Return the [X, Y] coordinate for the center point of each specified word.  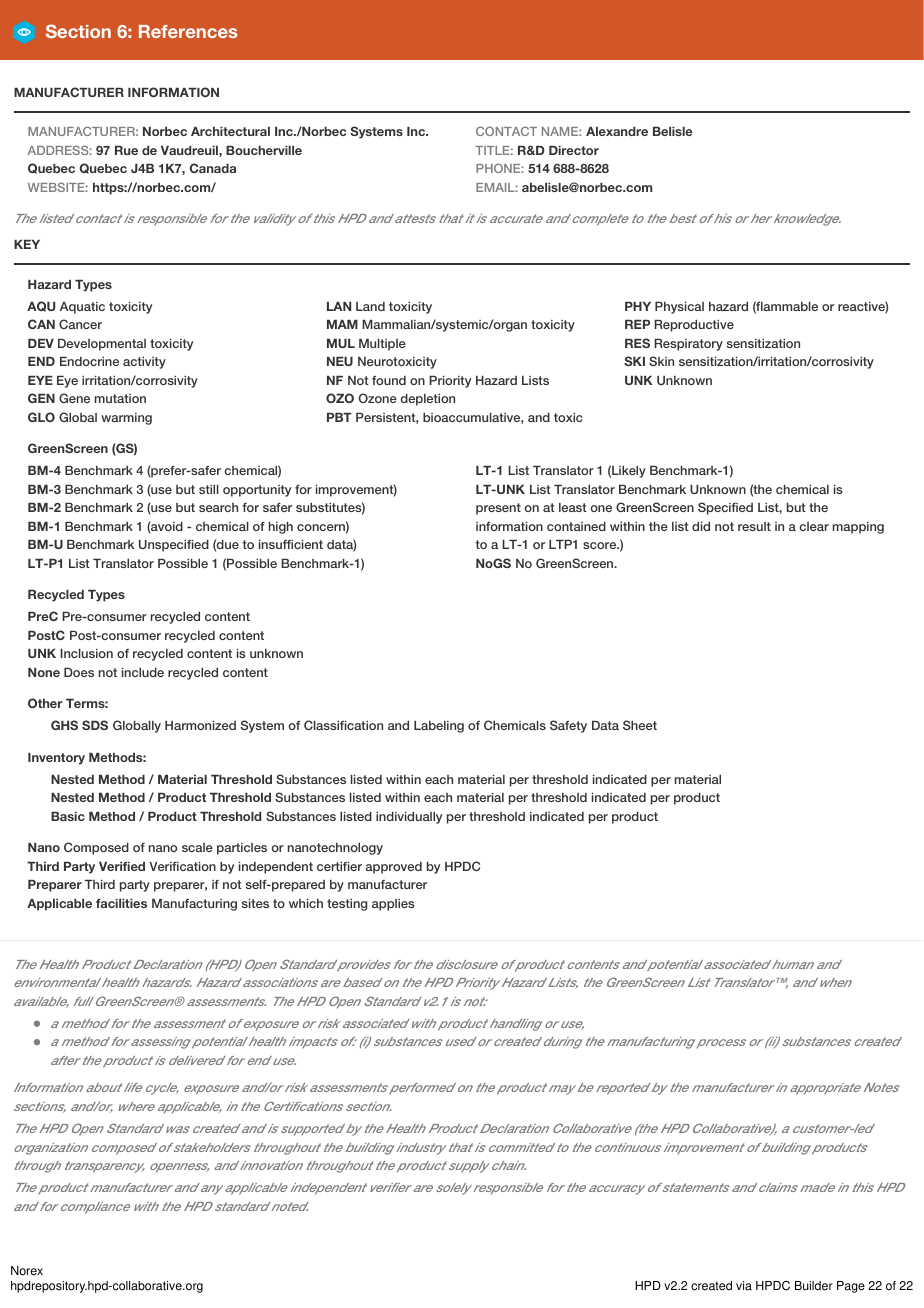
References [188, 31]
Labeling [439, 727]
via [744, 1286]
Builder [814, 1286]
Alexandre [617, 131]
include [143, 672]
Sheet [640, 725]
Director [574, 150]
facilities [121, 903]
